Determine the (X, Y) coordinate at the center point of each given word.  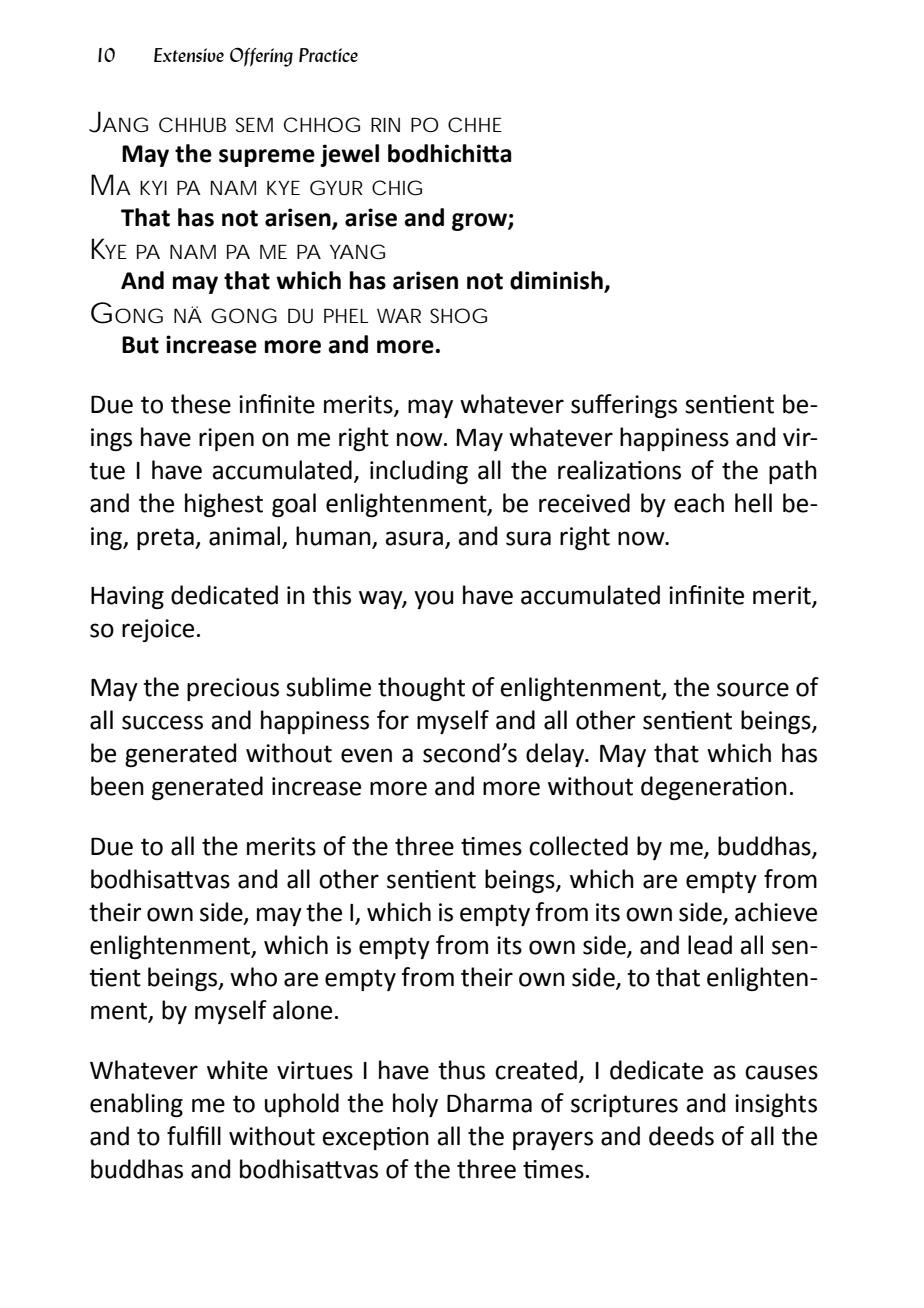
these (201, 404)
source (753, 689)
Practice (328, 55)
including (419, 472)
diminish (557, 281)
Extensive (189, 55)
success (162, 722)
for (393, 720)
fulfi (188, 1136)
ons (662, 472)
